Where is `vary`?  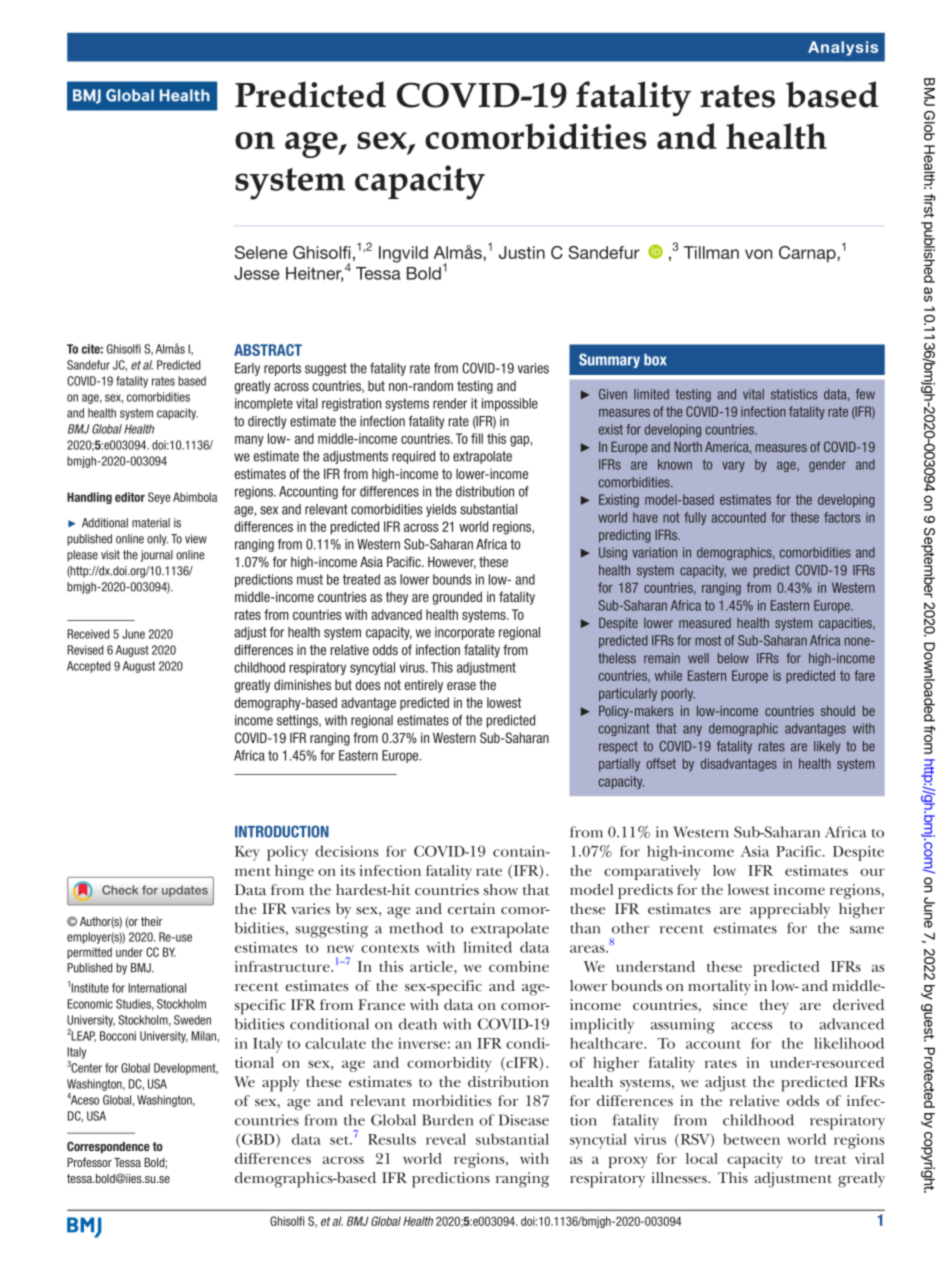 vary is located at coordinates (733, 466).
